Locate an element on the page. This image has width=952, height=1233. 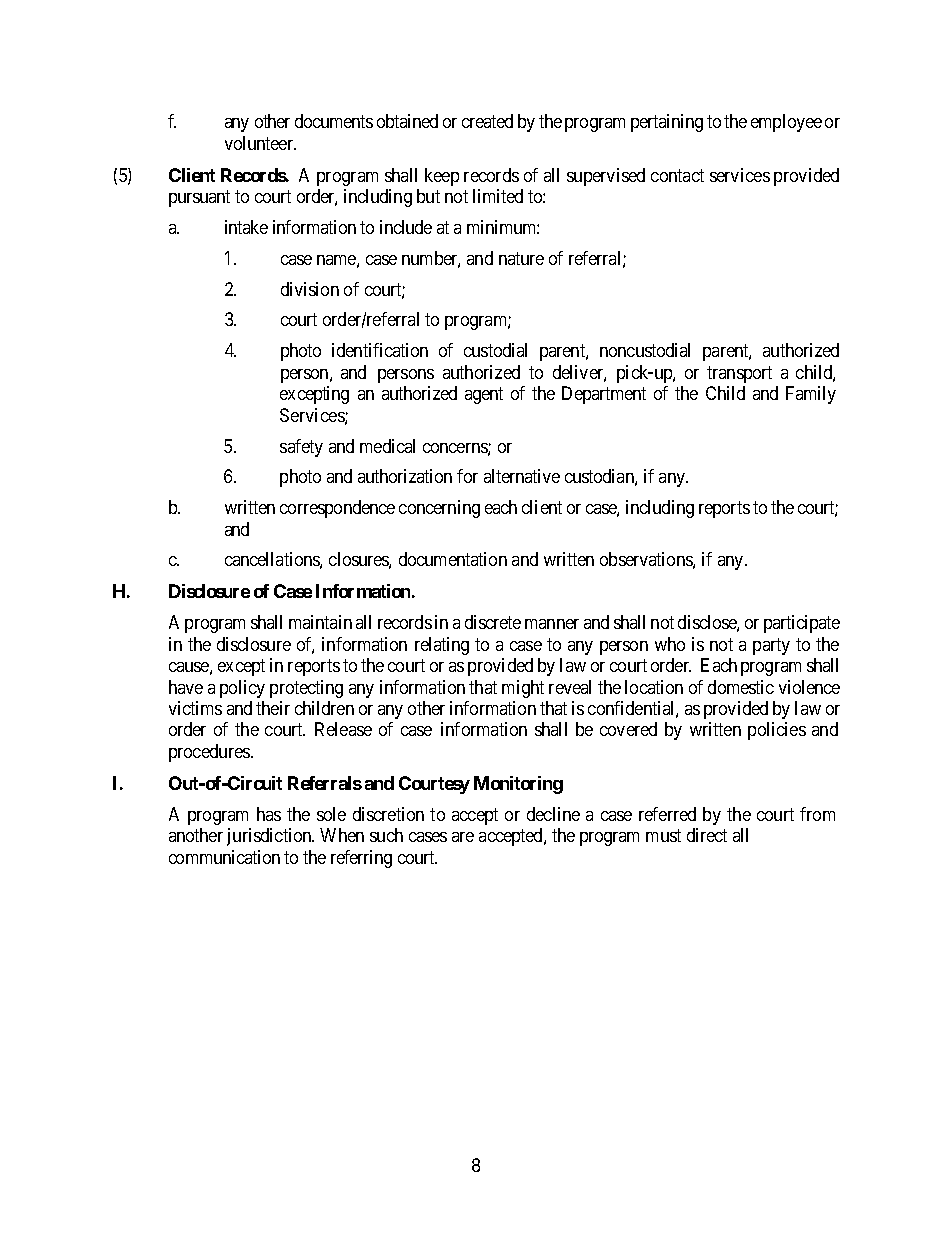
Family is located at coordinates (811, 395).
